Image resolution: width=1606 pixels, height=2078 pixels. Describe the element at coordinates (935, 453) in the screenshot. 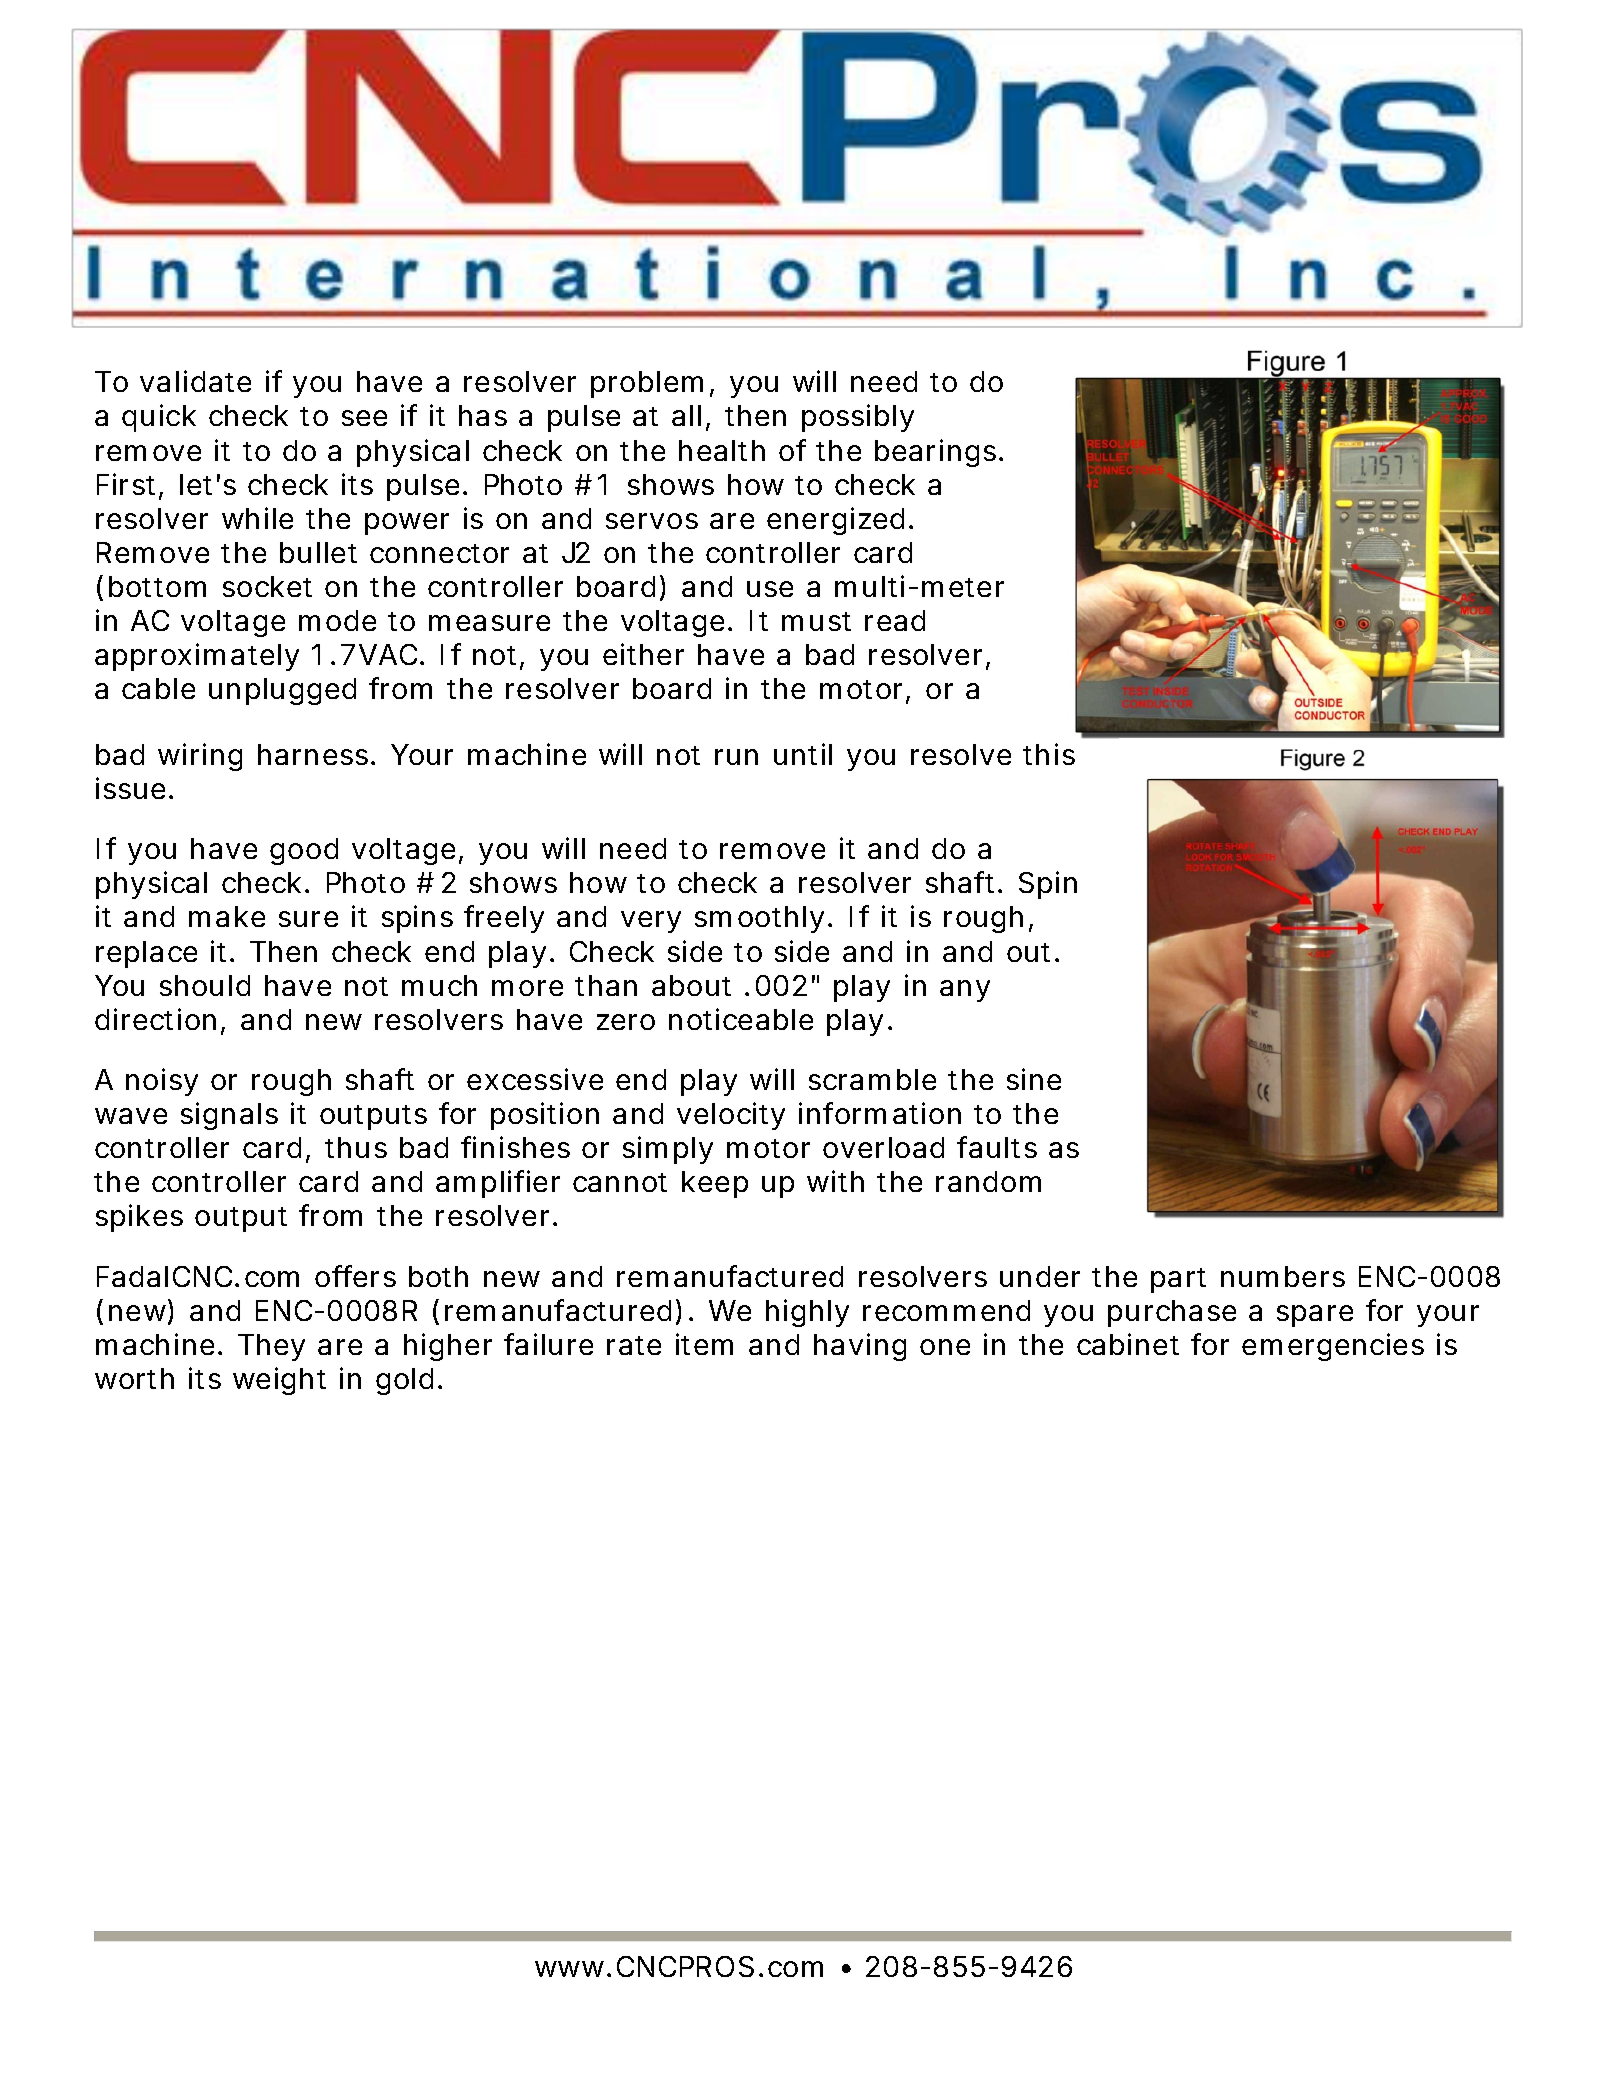

I see `bearings` at that location.
